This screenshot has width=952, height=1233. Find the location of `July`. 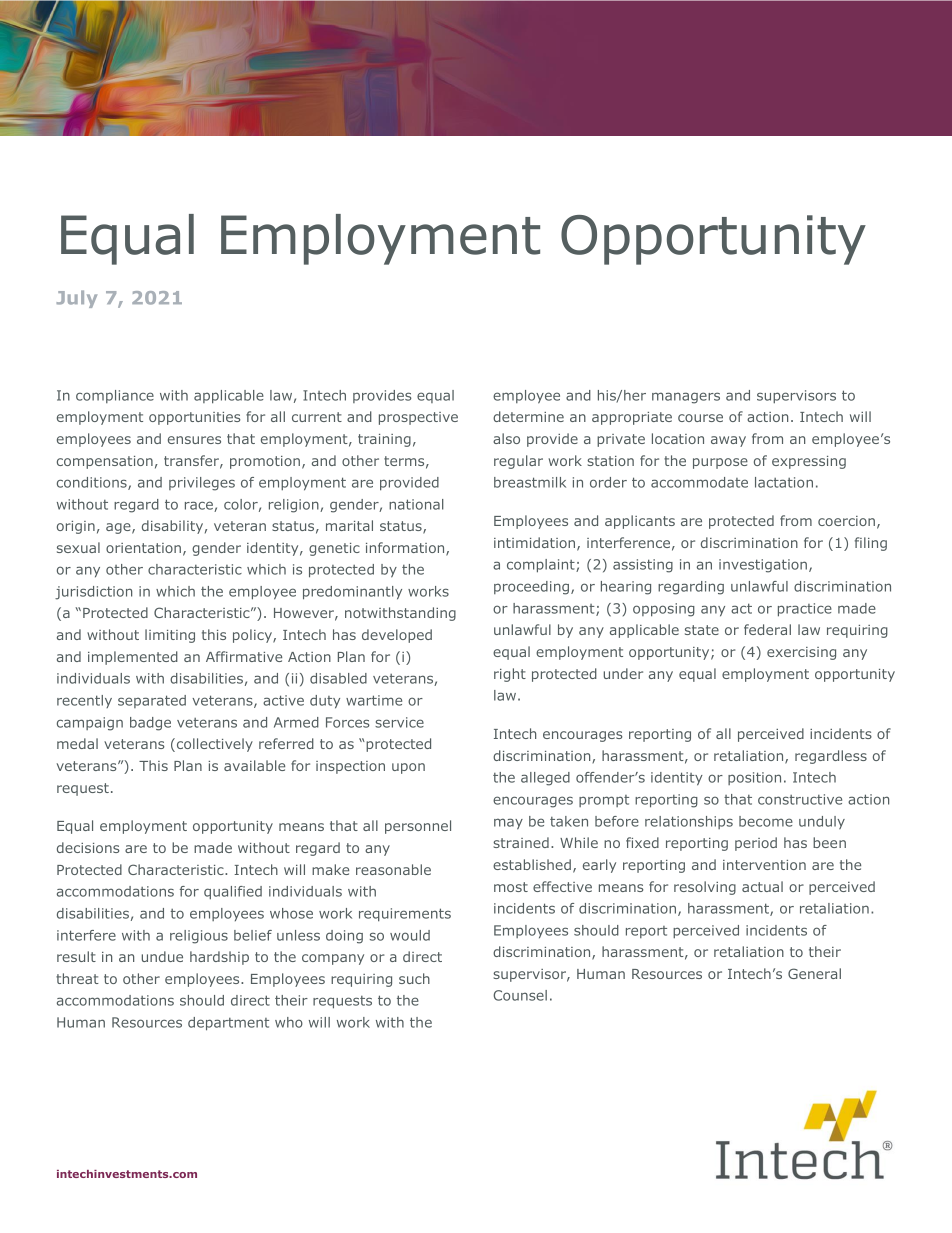

July is located at coordinates (76, 299).
